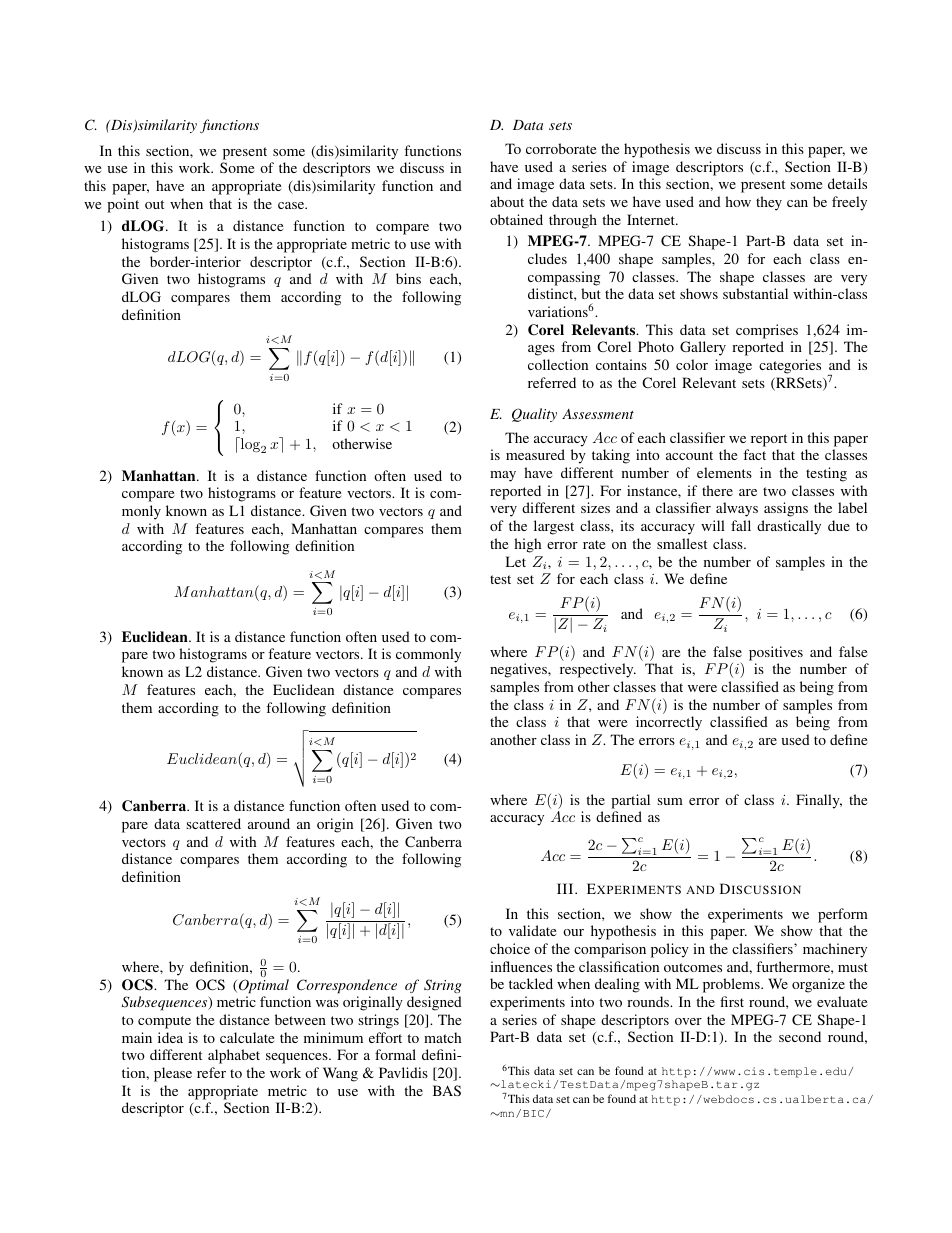 The height and width of the image is (1233, 952). I want to click on scattered, so click(213, 823).
